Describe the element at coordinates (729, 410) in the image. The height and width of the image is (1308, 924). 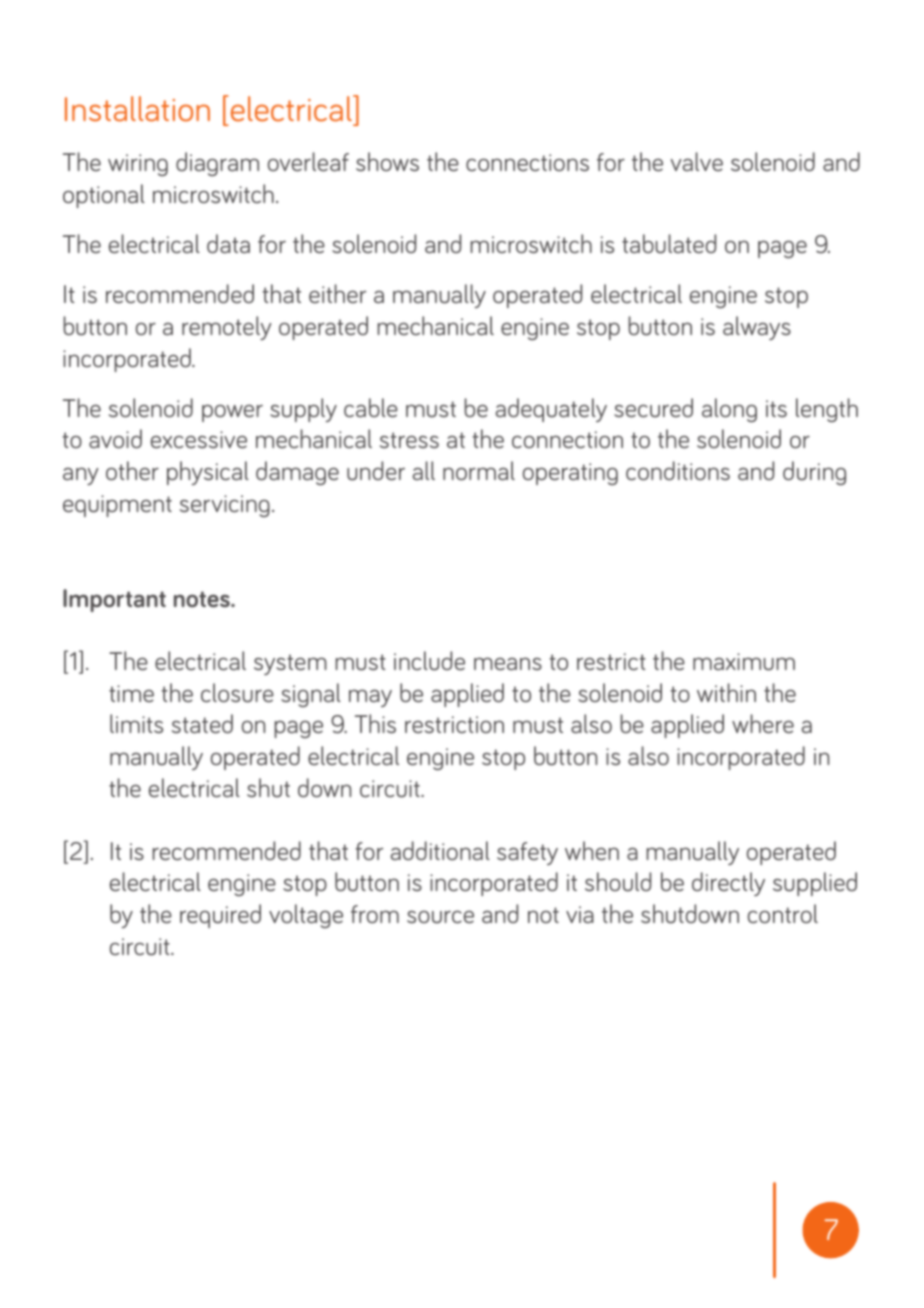
I see `along` at that location.
